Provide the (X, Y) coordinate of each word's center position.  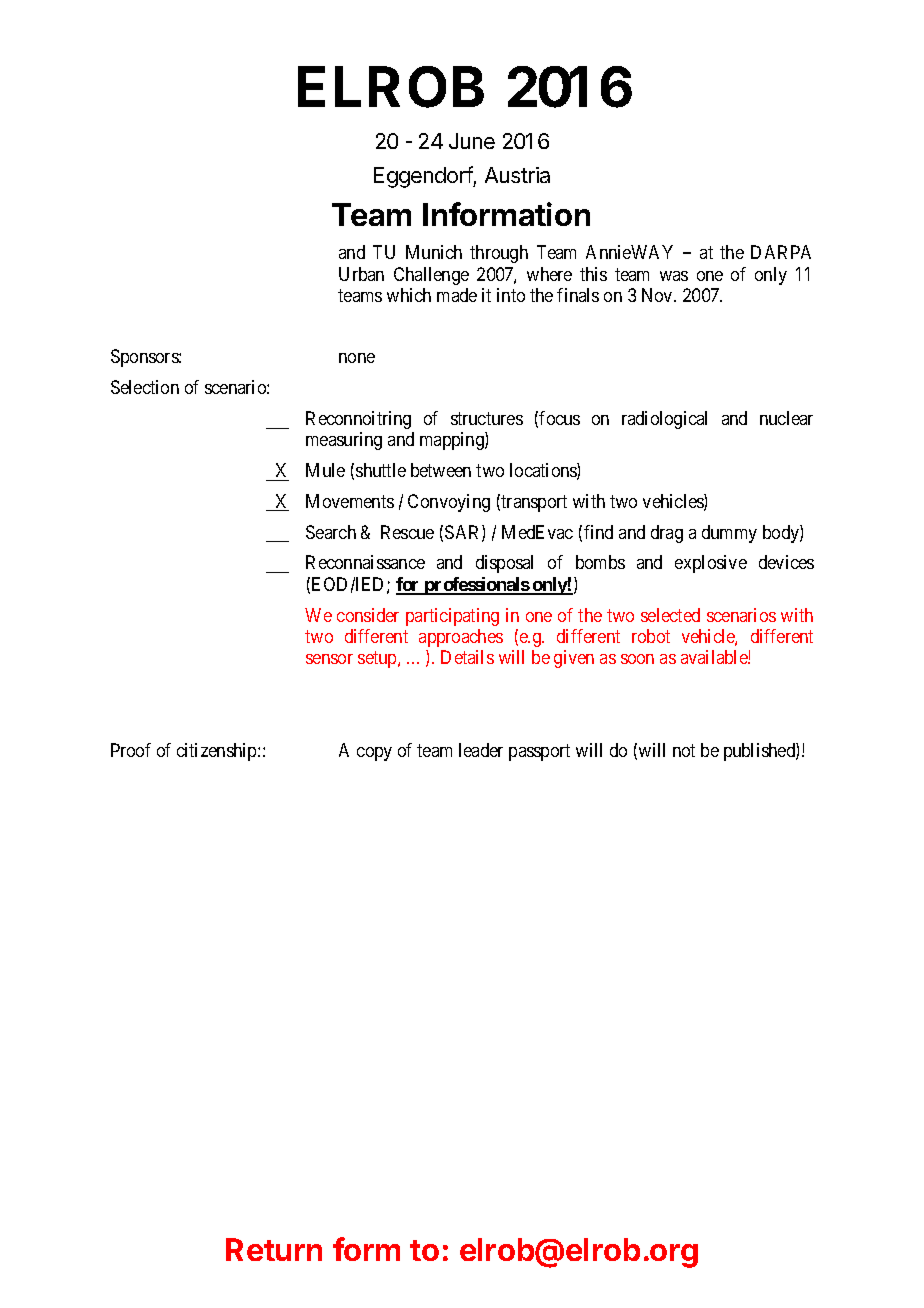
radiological (664, 420)
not (684, 750)
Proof (131, 750)
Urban (361, 274)
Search (331, 532)
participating (452, 617)
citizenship (218, 752)
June (472, 141)
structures (487, 418)
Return (274, 1249)
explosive (711, 564)
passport (539, 752)
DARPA (781, 252)
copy (374, 754)
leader (481, 750)
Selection (145, 387)
